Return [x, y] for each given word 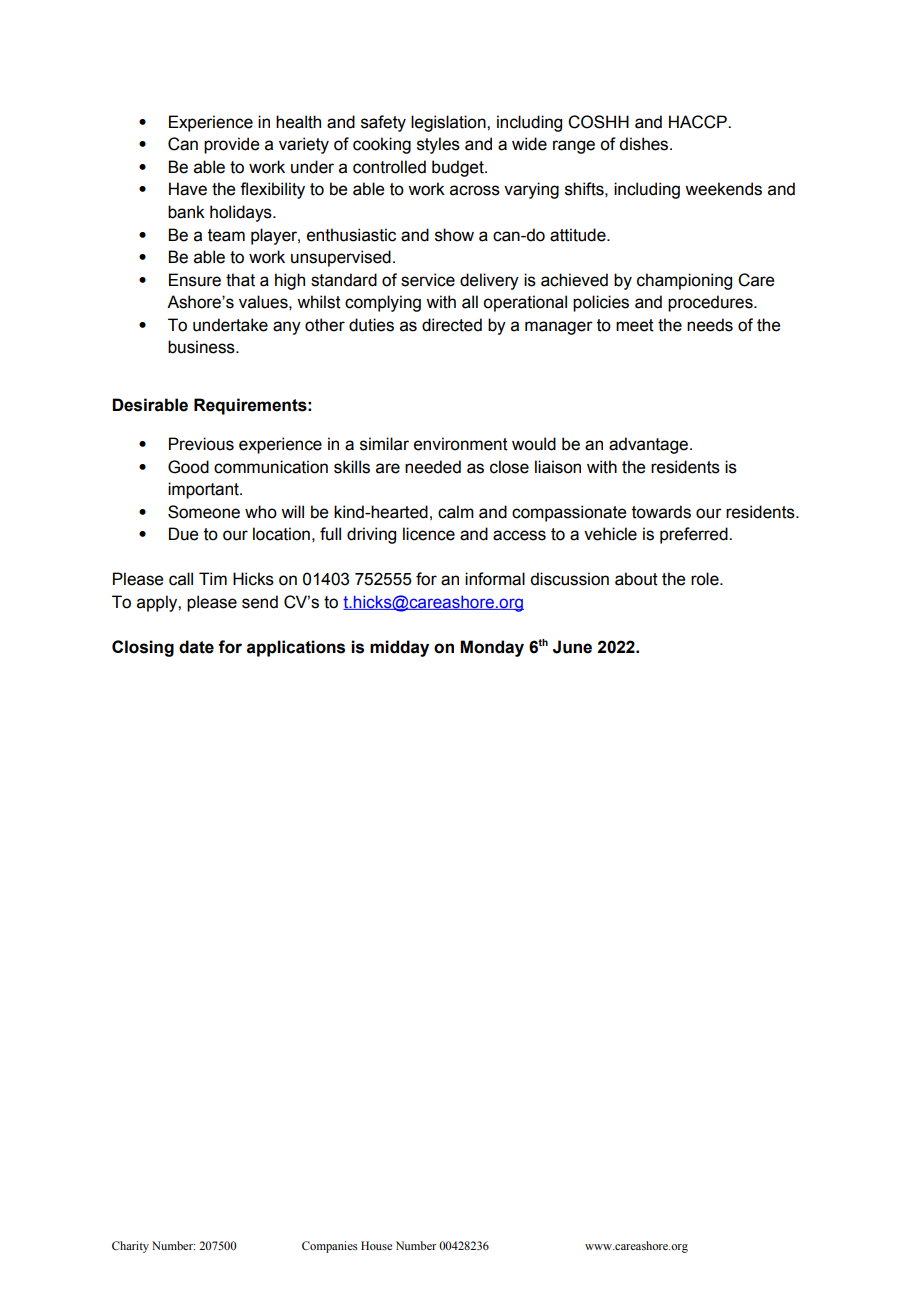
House [376, 1245]
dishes [645, 144]
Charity [130, 1247]
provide [231, 145]
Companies [329, 1247]
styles [438, 145]
